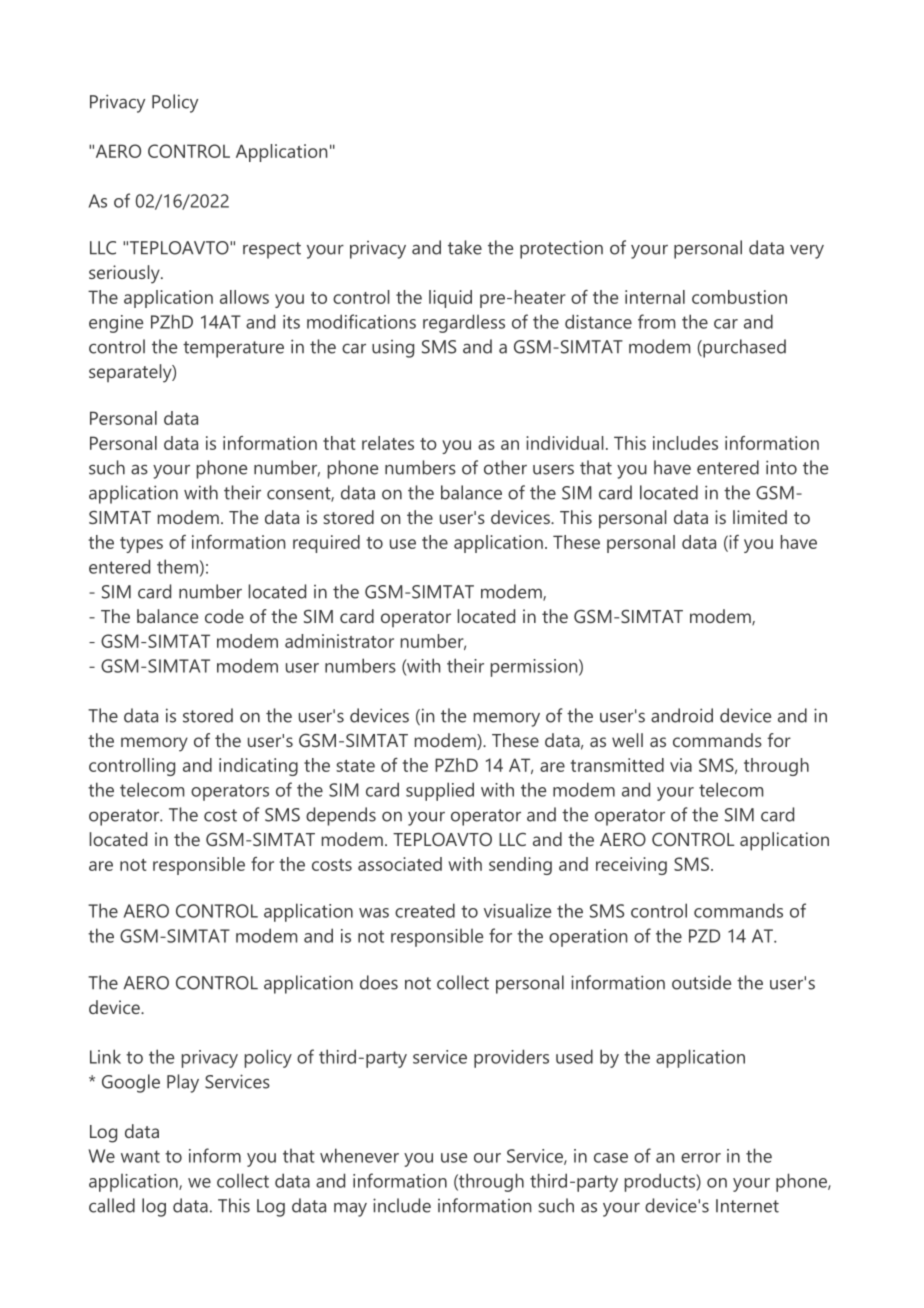 This screenshot has width=924, height=1308. What do you see at coordinates (440, 791) in the screenshot?
I see `supplied` at bounding box center [440, 791].
